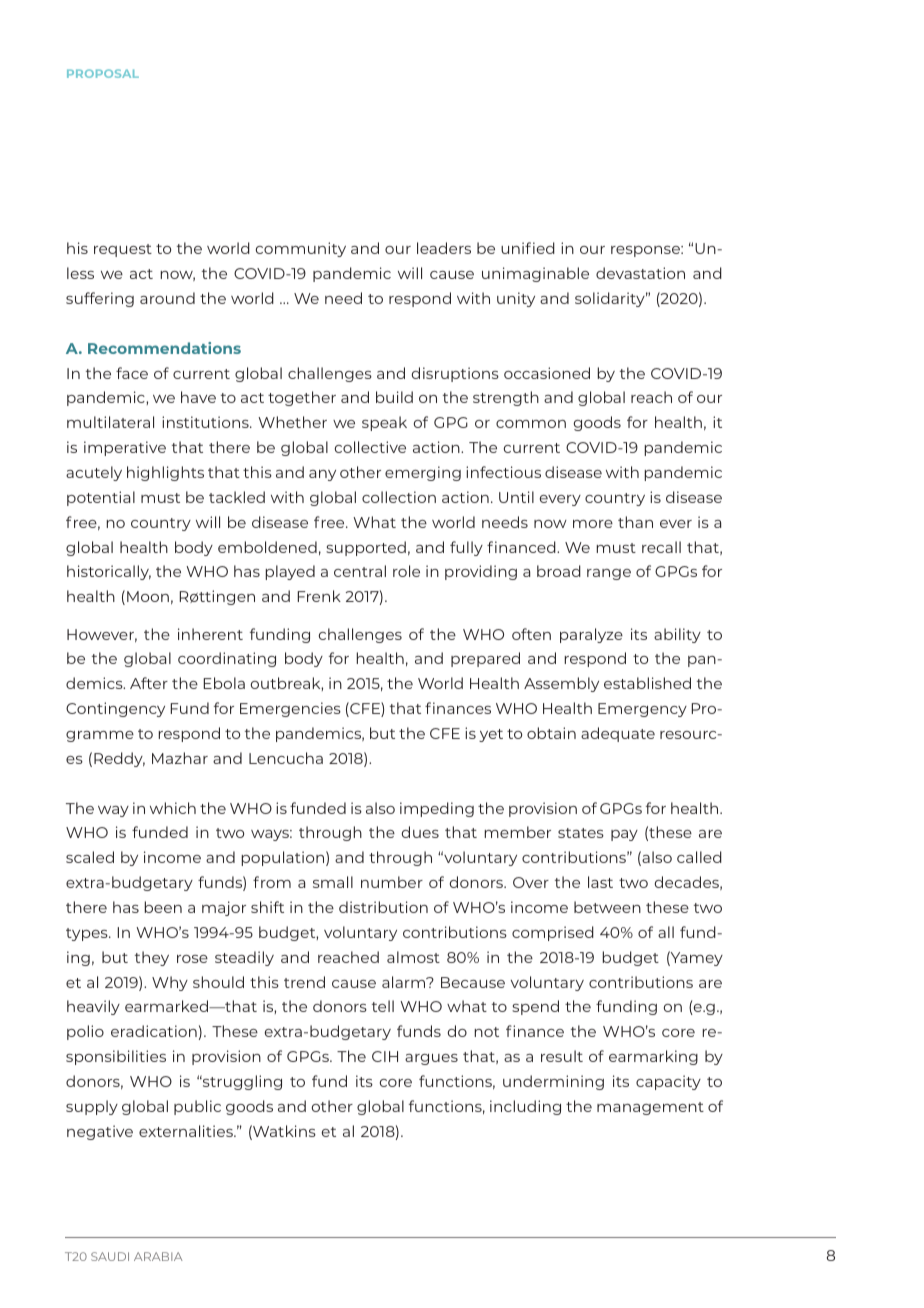 This image has width=924, height=1308. I want to click on inherent, so click(210, 634).
